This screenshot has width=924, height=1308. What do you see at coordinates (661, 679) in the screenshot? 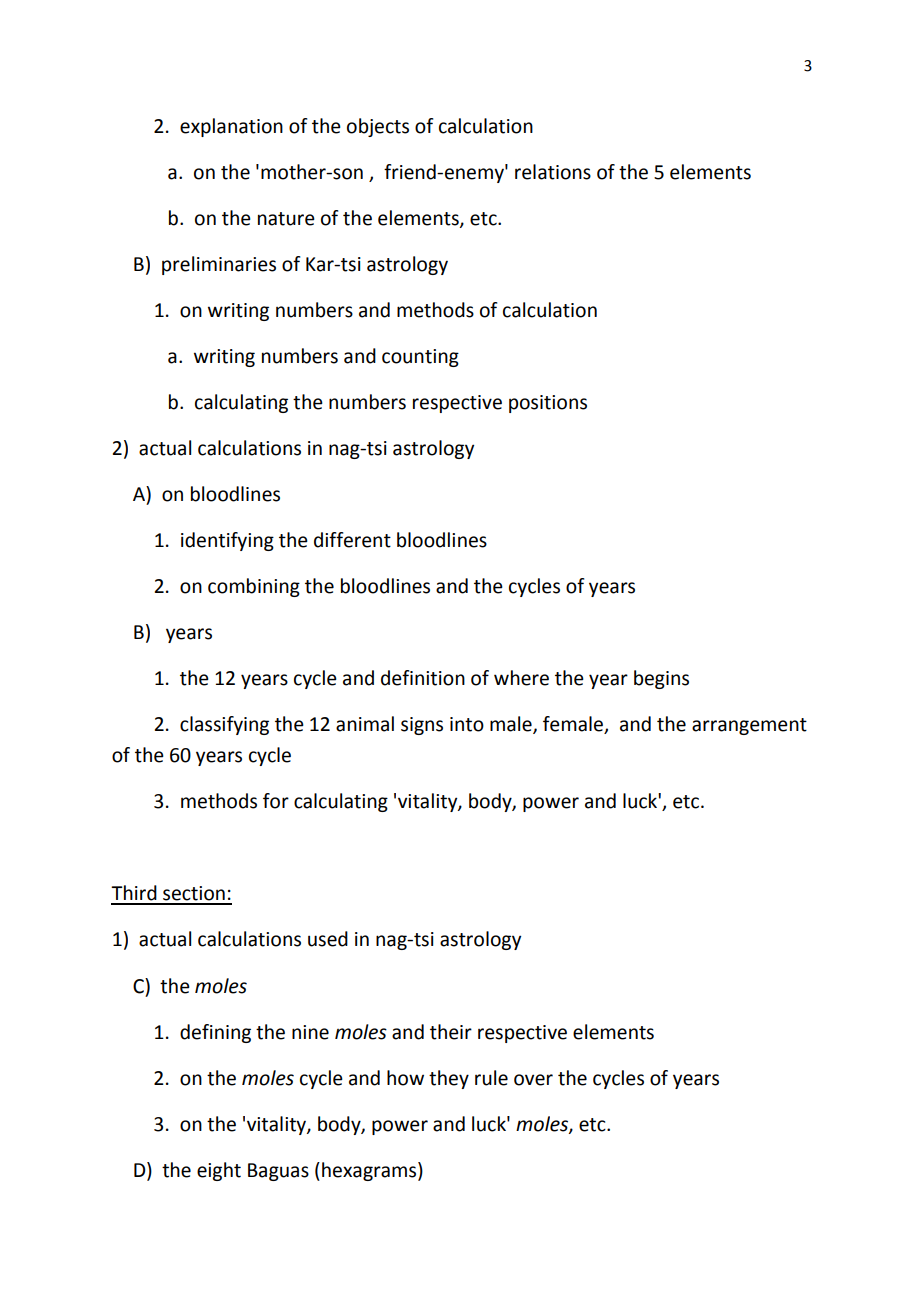
I see `begins` at bounding box center [661, 679].
